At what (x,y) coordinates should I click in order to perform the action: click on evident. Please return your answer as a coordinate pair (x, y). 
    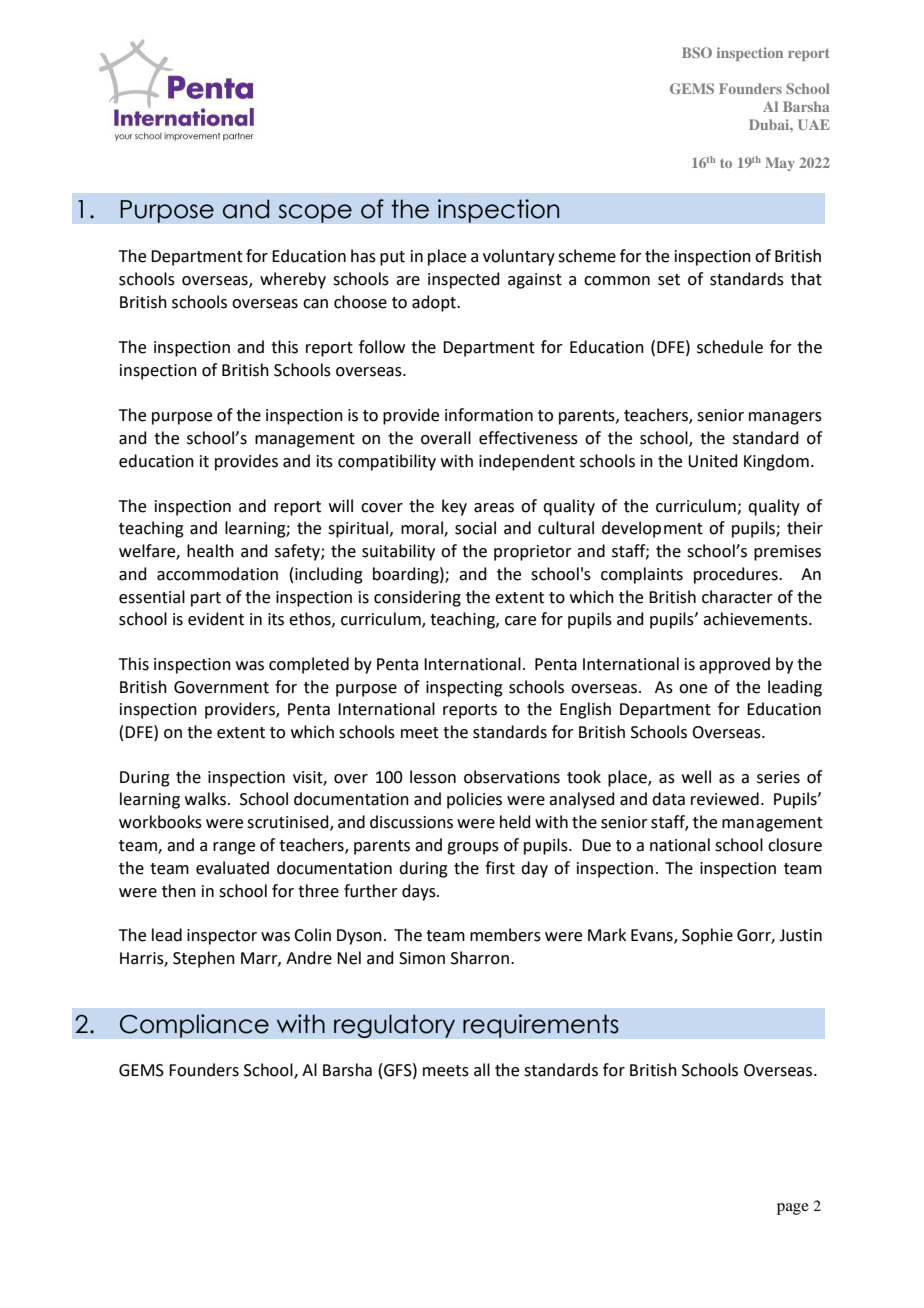
    Looking at the image, I should click on (216, 619).
